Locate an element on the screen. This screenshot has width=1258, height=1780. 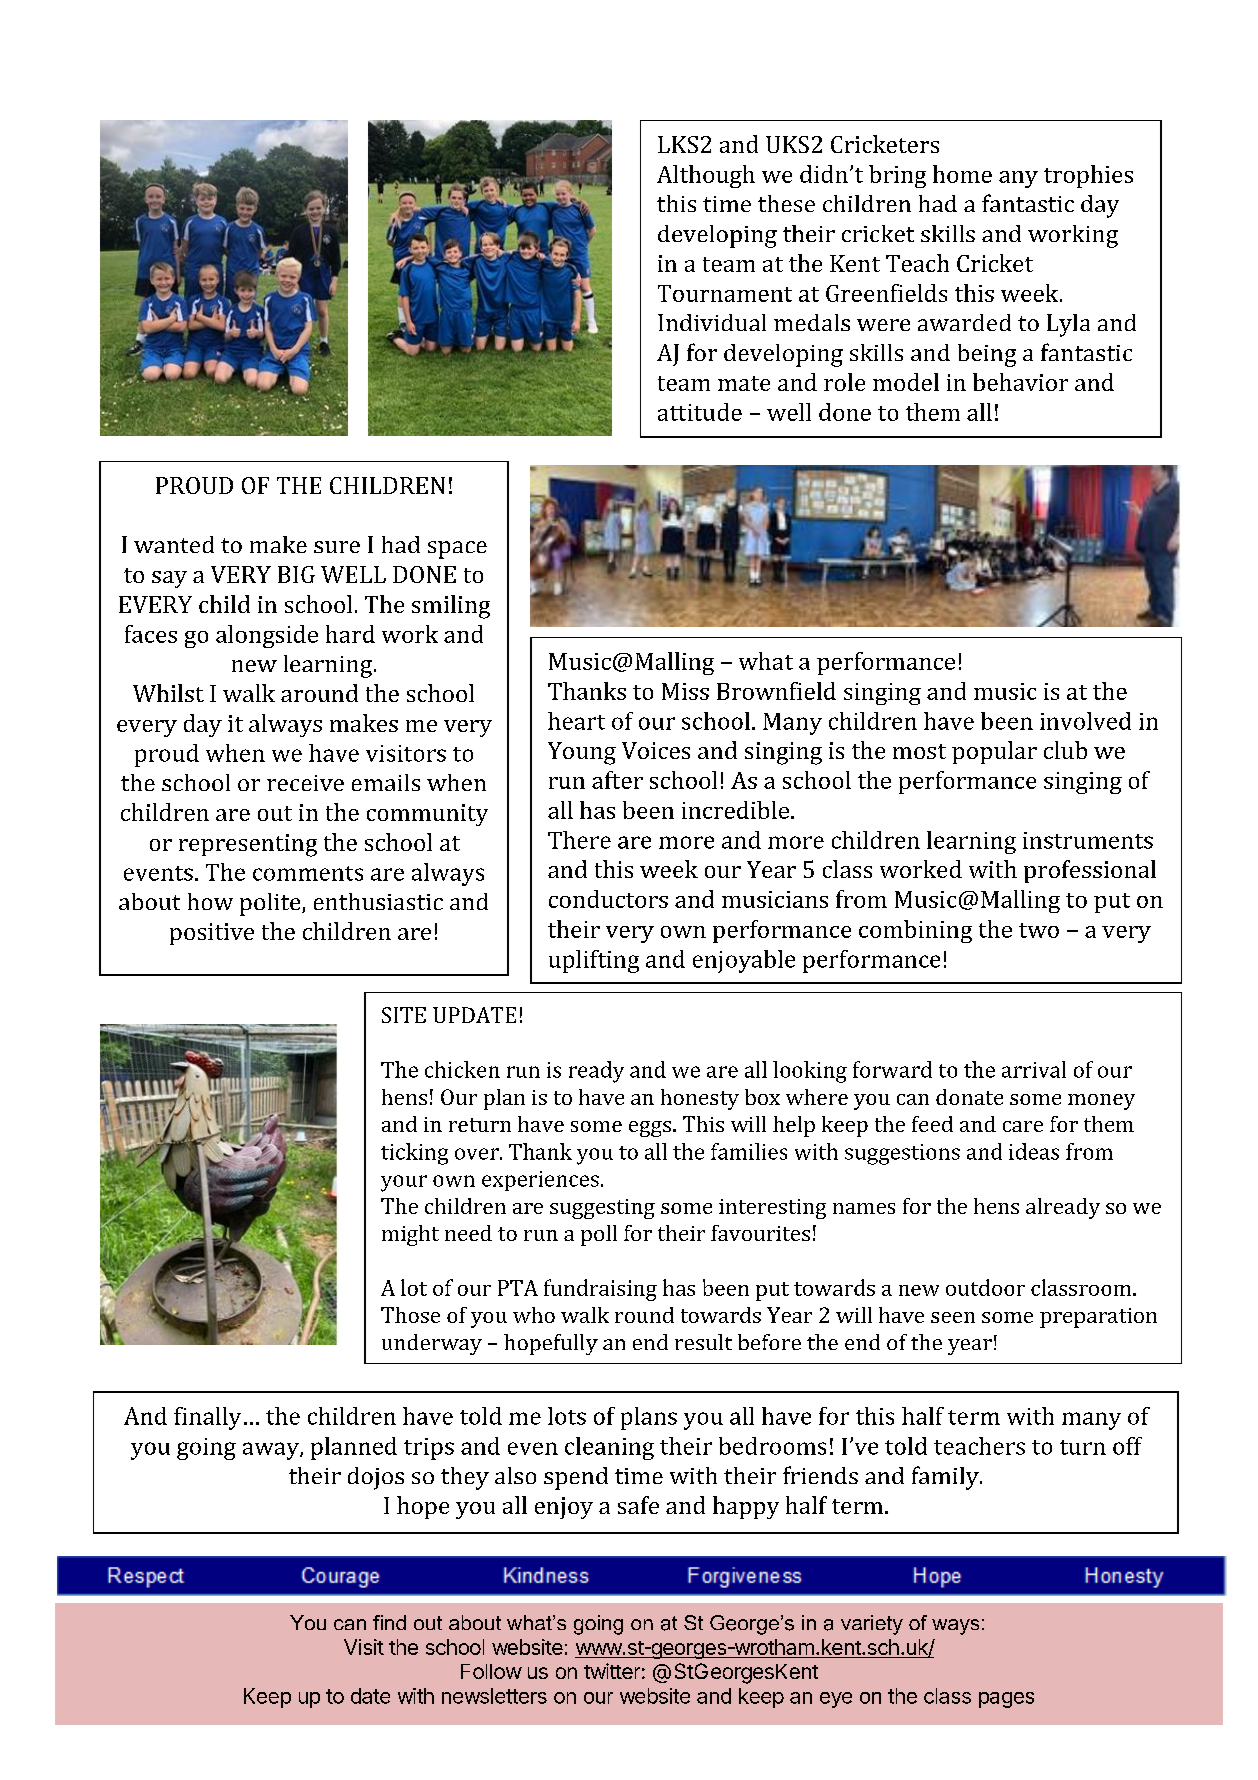
sure is located at coordinates (337, 547).
